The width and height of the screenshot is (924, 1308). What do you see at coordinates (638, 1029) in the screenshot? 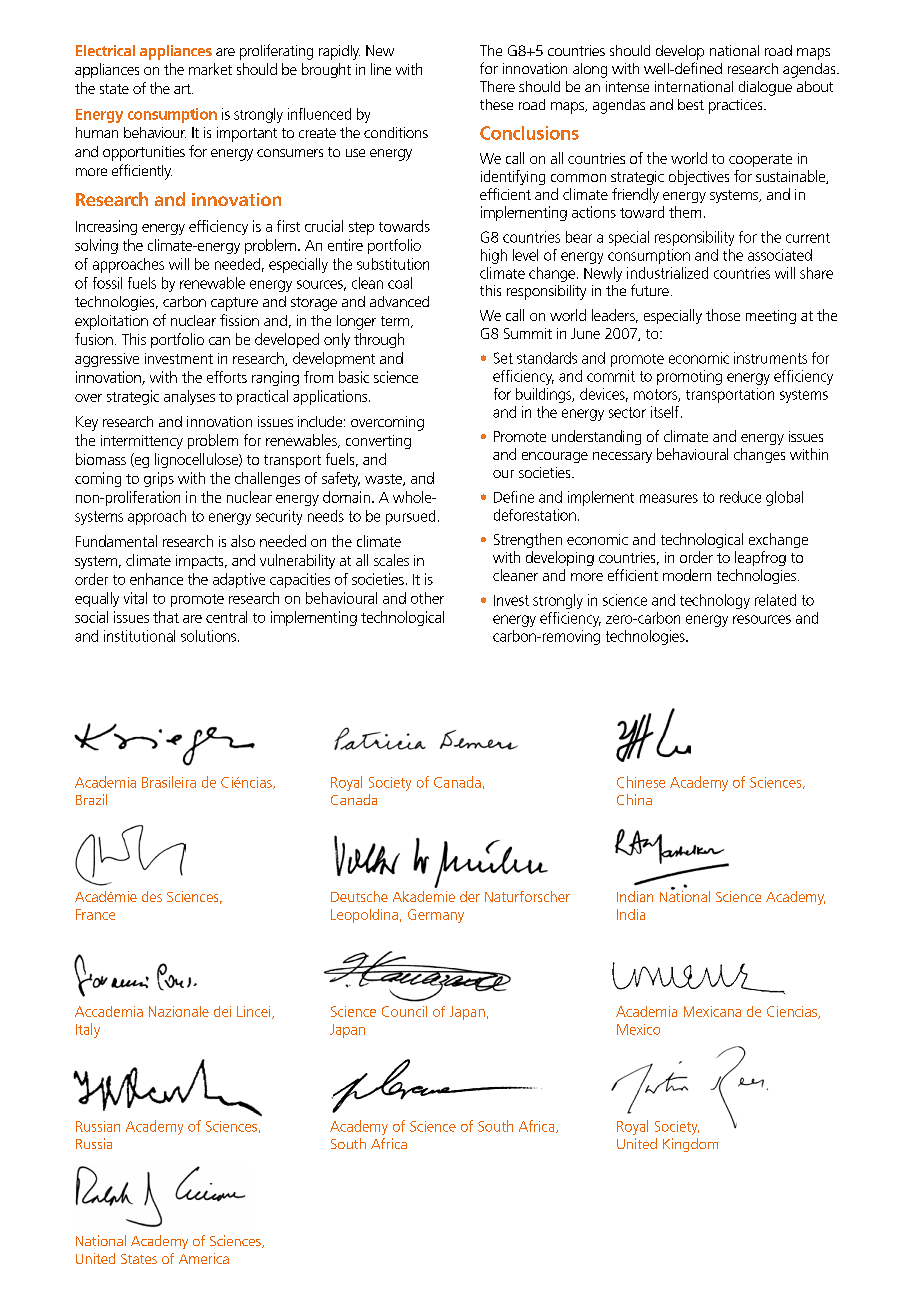
I see `Mexico` at bounding box center [638, 1029].
